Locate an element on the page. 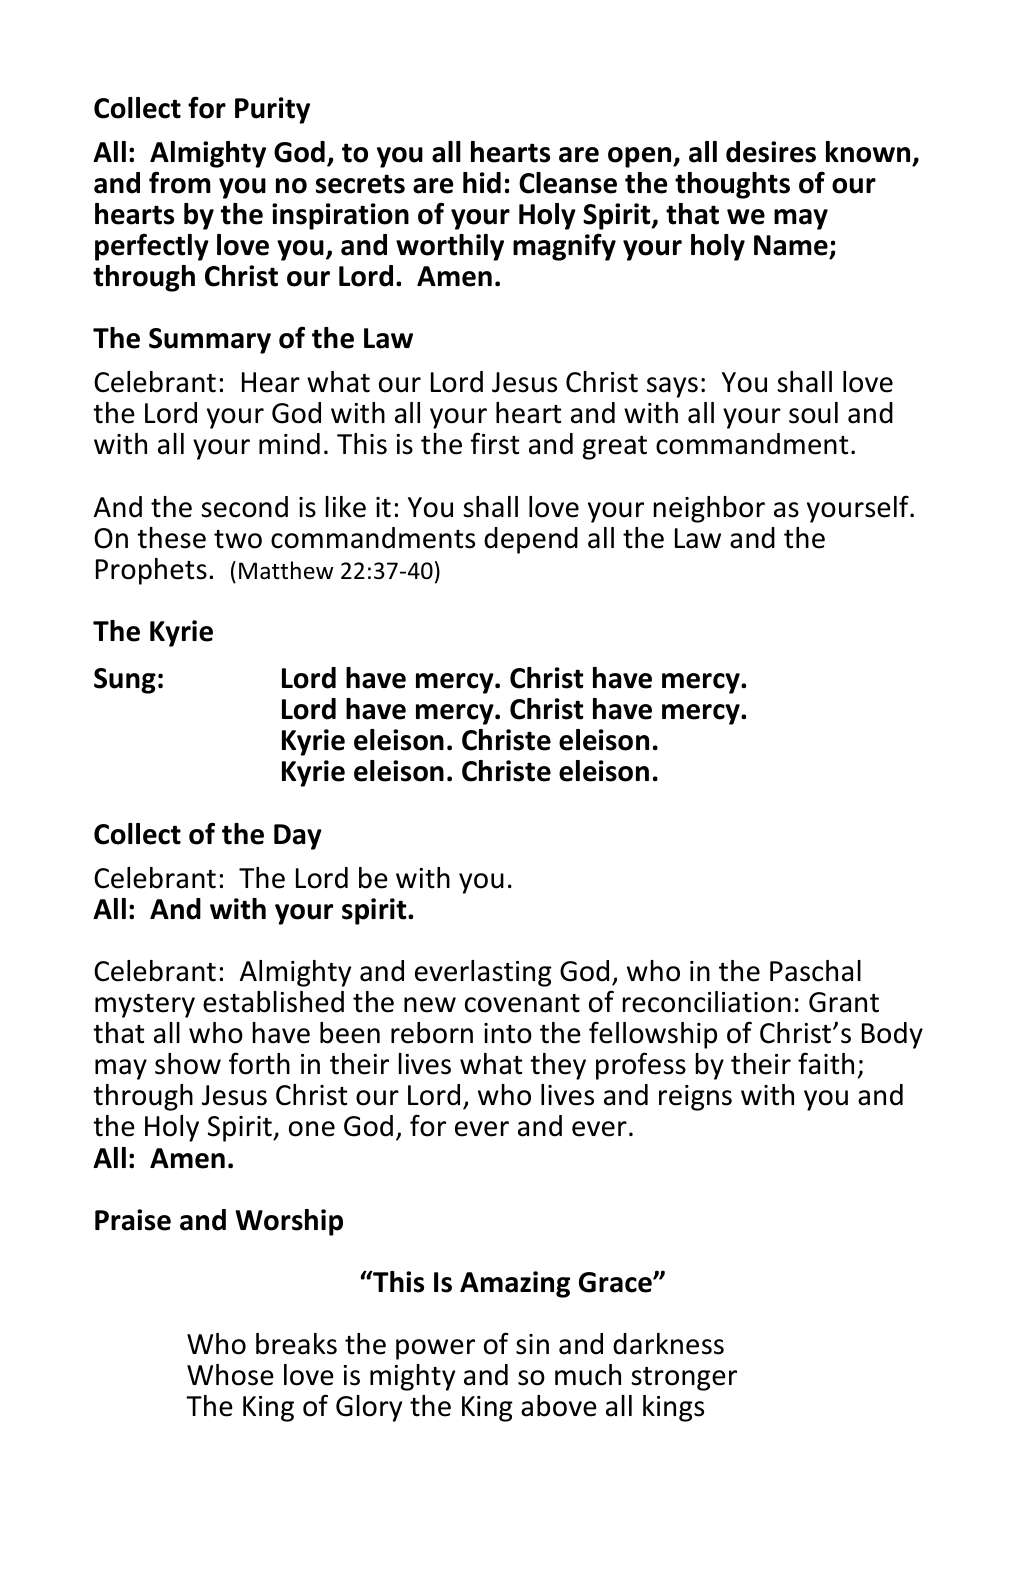  Day is located at coordinates (298, 837).
